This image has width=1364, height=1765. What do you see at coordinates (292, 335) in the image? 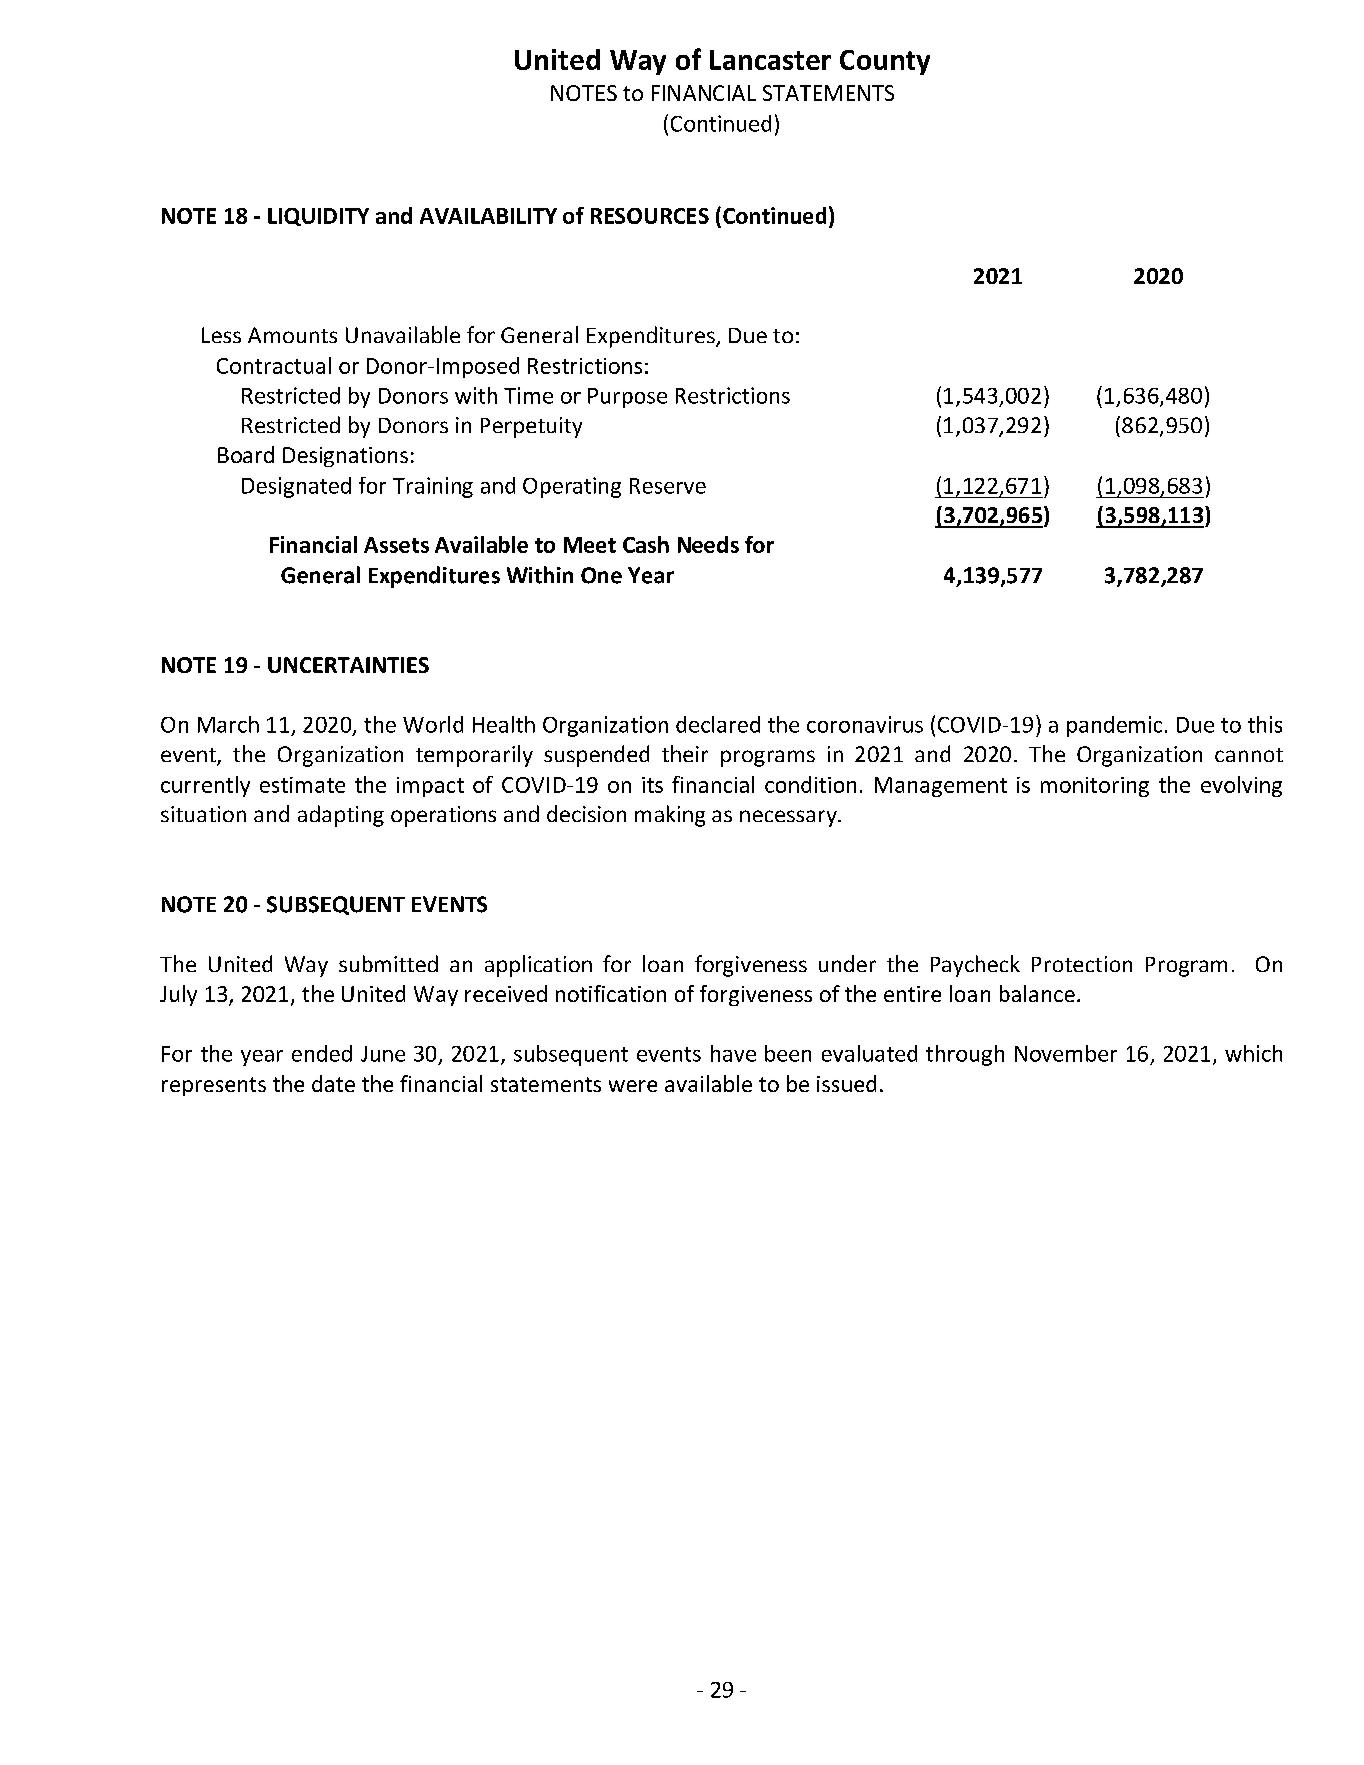
I see `Amounts` at bounding box center [292, 335].
